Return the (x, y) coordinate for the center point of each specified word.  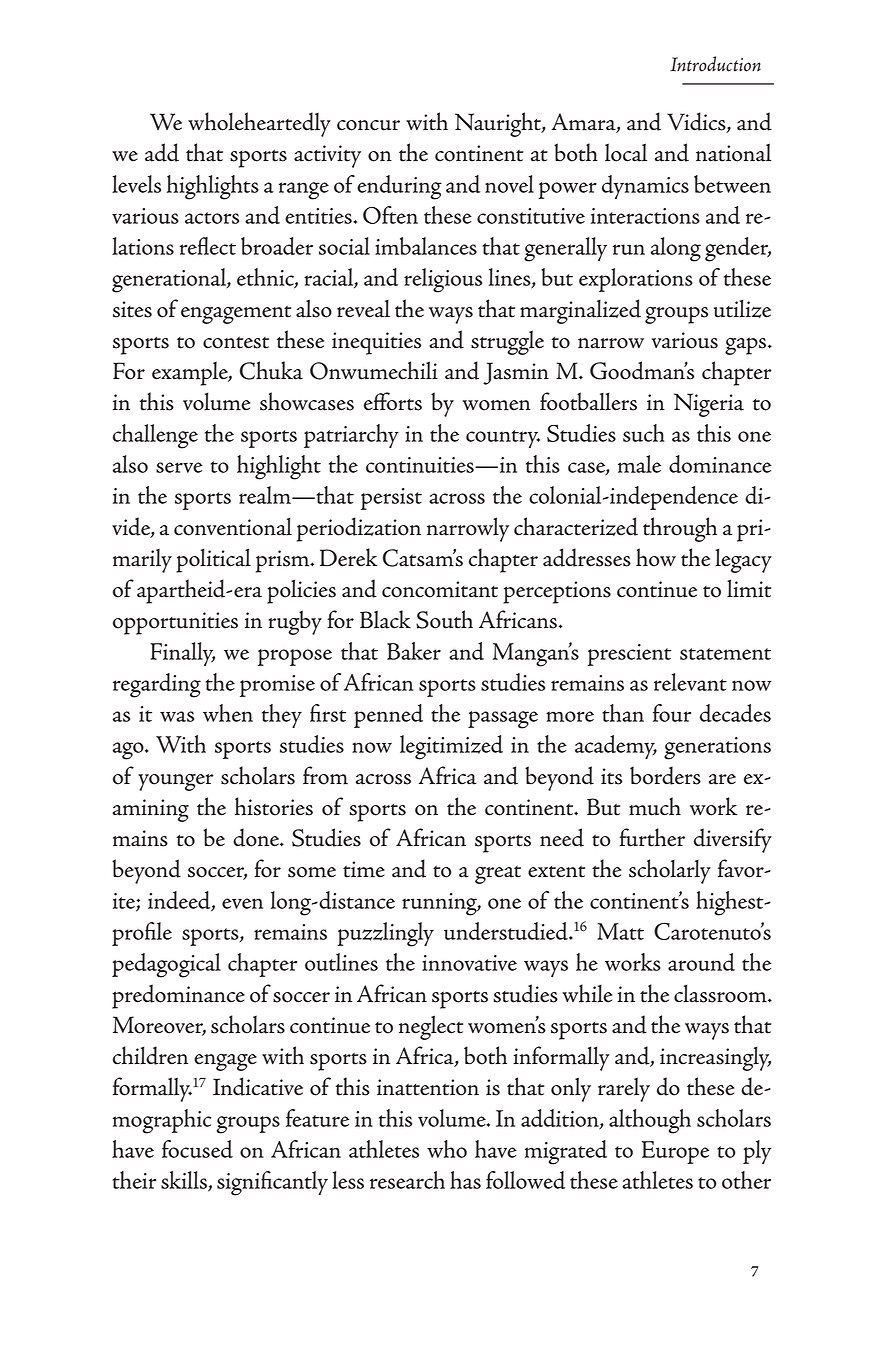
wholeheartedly (259, 124)
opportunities (175, 623)
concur (368, 125)
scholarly (670, 871)
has (465, 1180)
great (498, 875)
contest (236, 343)
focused (197, 1149)
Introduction (715, 64)
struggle (507, 342)
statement (725, 654)
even (242, 903)
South (444, 619)
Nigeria (709, 405)
